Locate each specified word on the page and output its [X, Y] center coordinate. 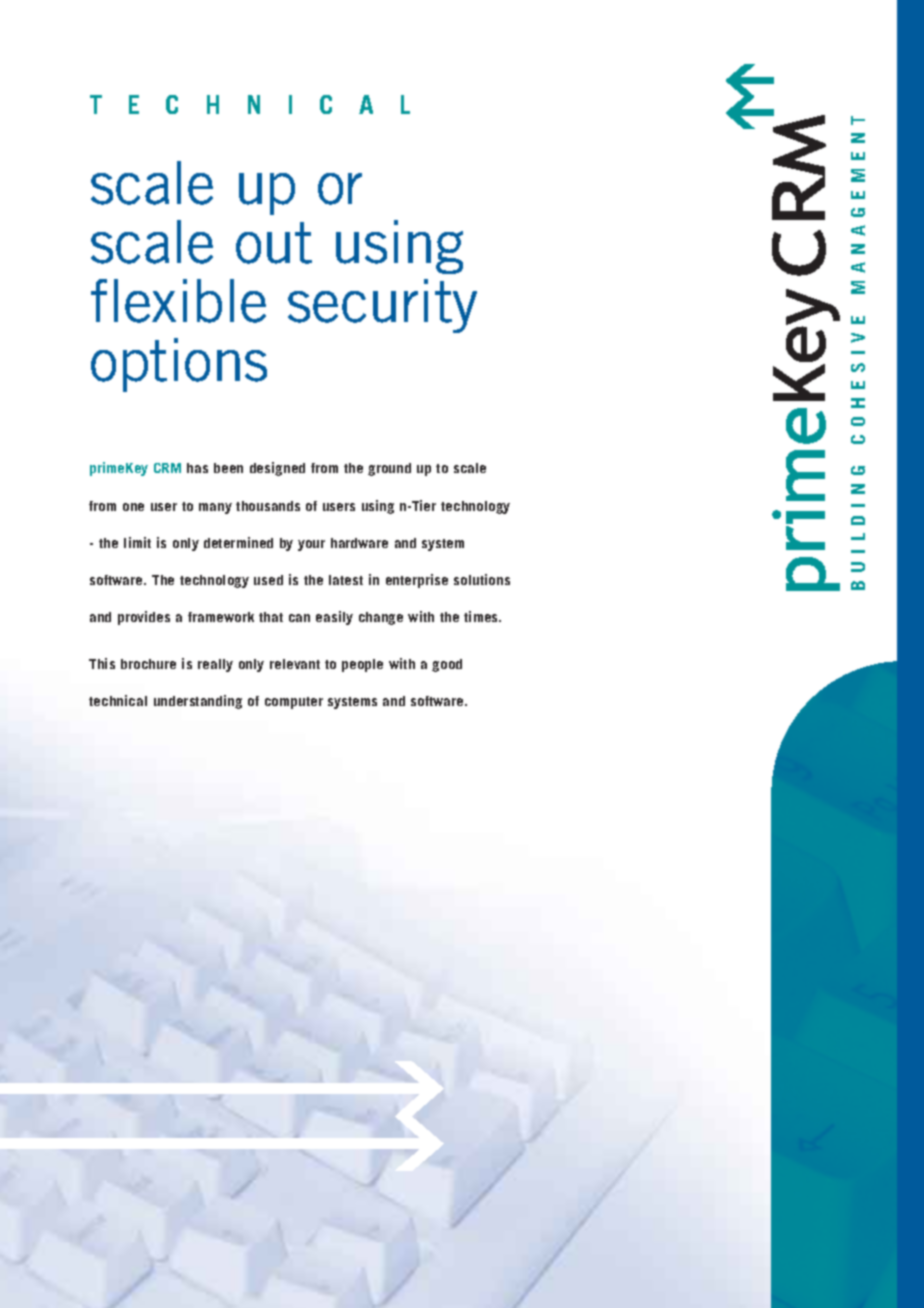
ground [389, 469]
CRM [167, 468]
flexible [178, 301]
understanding [198, 702]
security [382, 306]
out [274, 243]
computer [294, 703]
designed [277, 469]
